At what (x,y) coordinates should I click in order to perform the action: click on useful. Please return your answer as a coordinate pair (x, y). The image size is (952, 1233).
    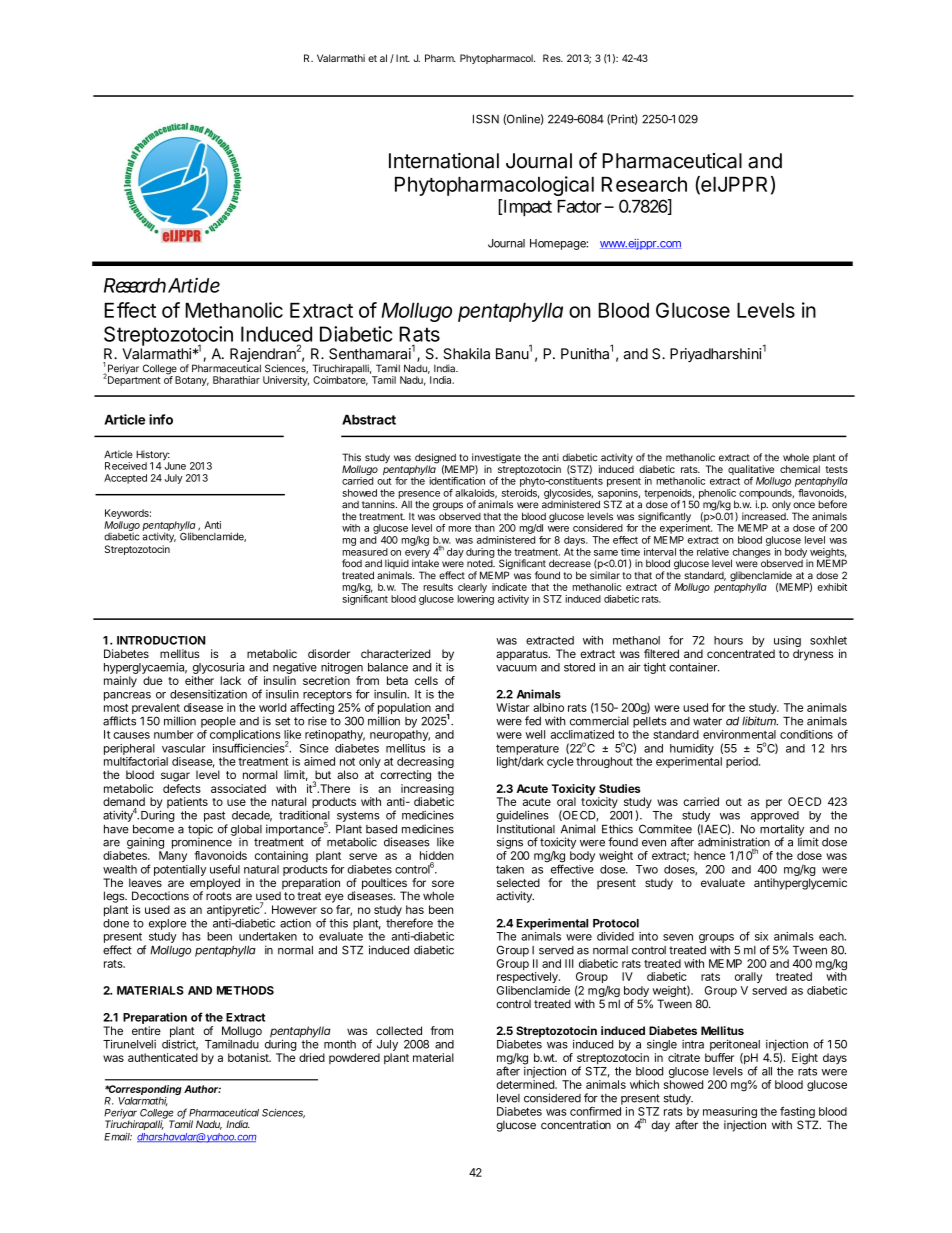
    Looking at the image, I should click on (225, 869).
